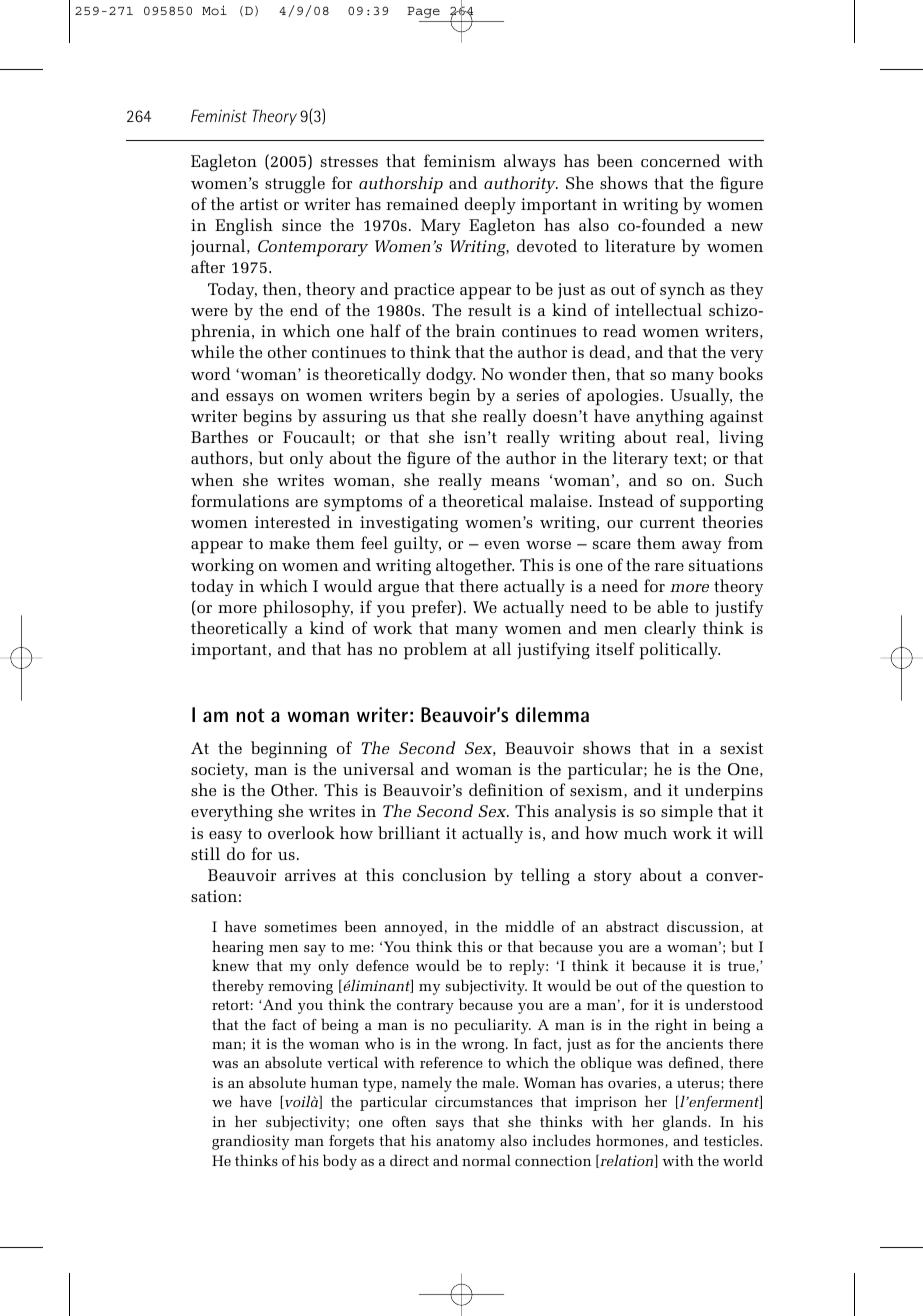 This document has height=1316, width=923. What do you see at coordinates (680, 160) in the document?
I see `concerned` at bounding box center [680, 160].
